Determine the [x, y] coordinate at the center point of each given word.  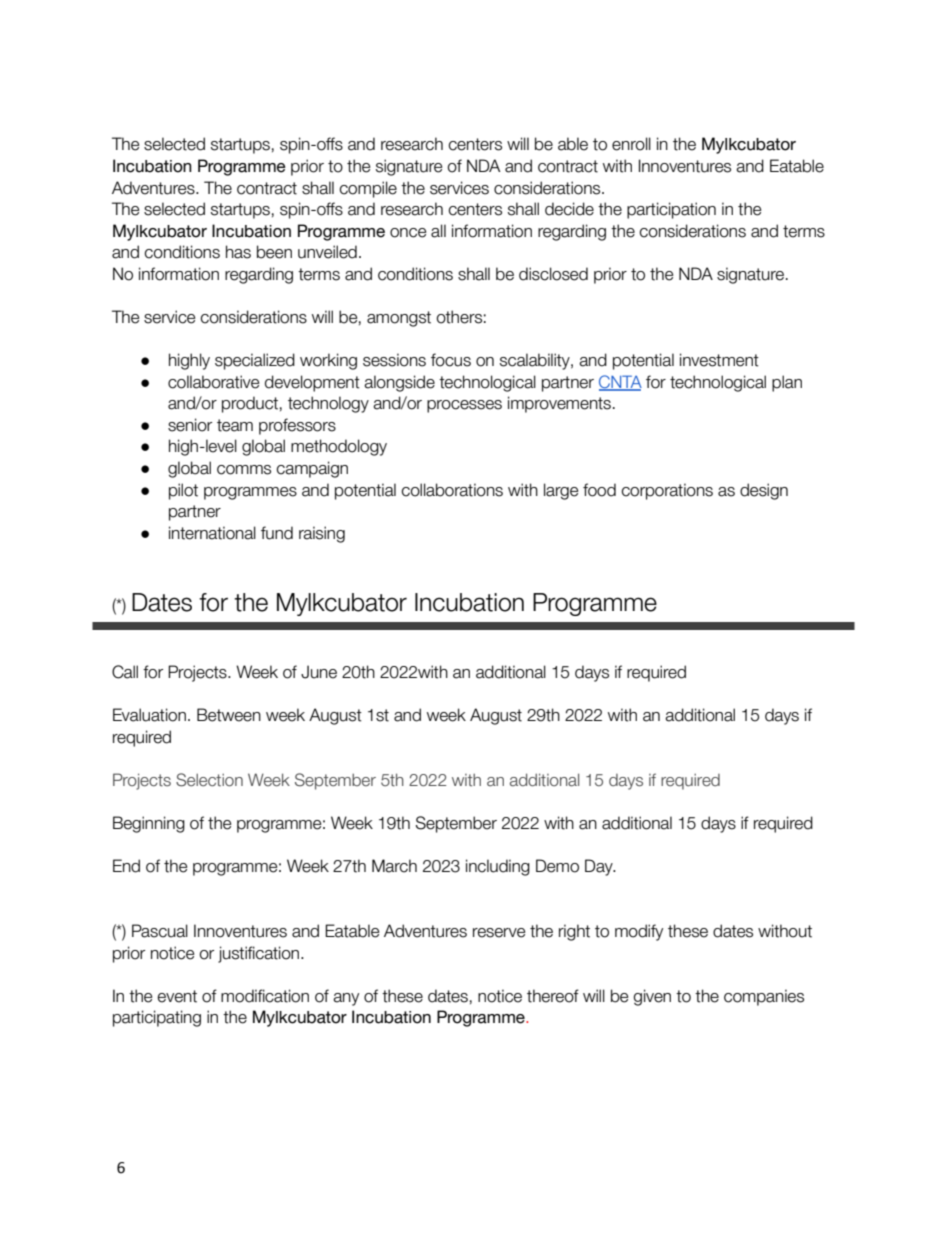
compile [368, 189]
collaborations [452, 490]
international [212, 533]
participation [671, 210]
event [177, 996]
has [238, 252]
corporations [667, 491]
